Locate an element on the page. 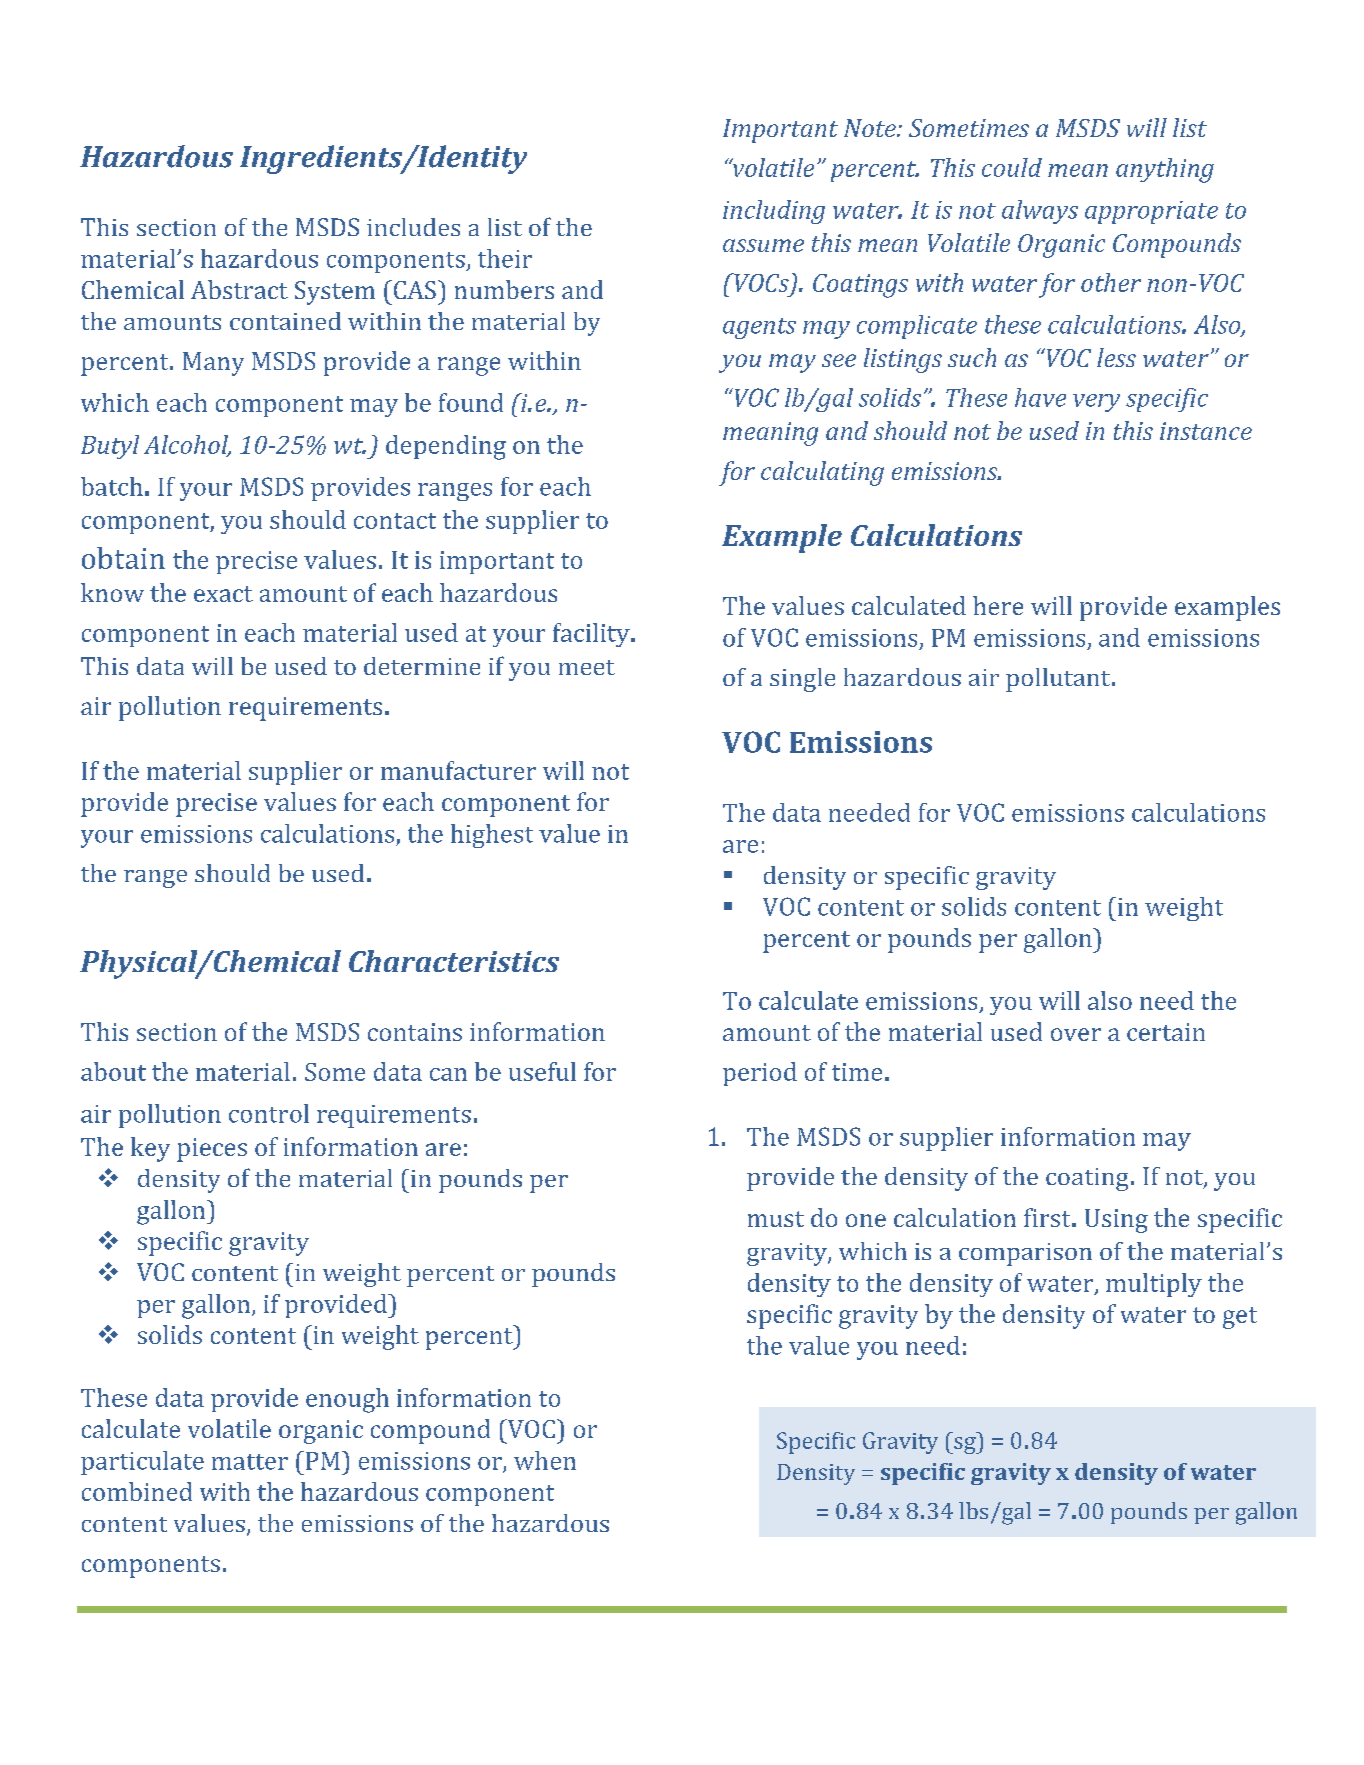 The height and width of the document is (1765, 1364). here is located at coordinates (998, 605).
